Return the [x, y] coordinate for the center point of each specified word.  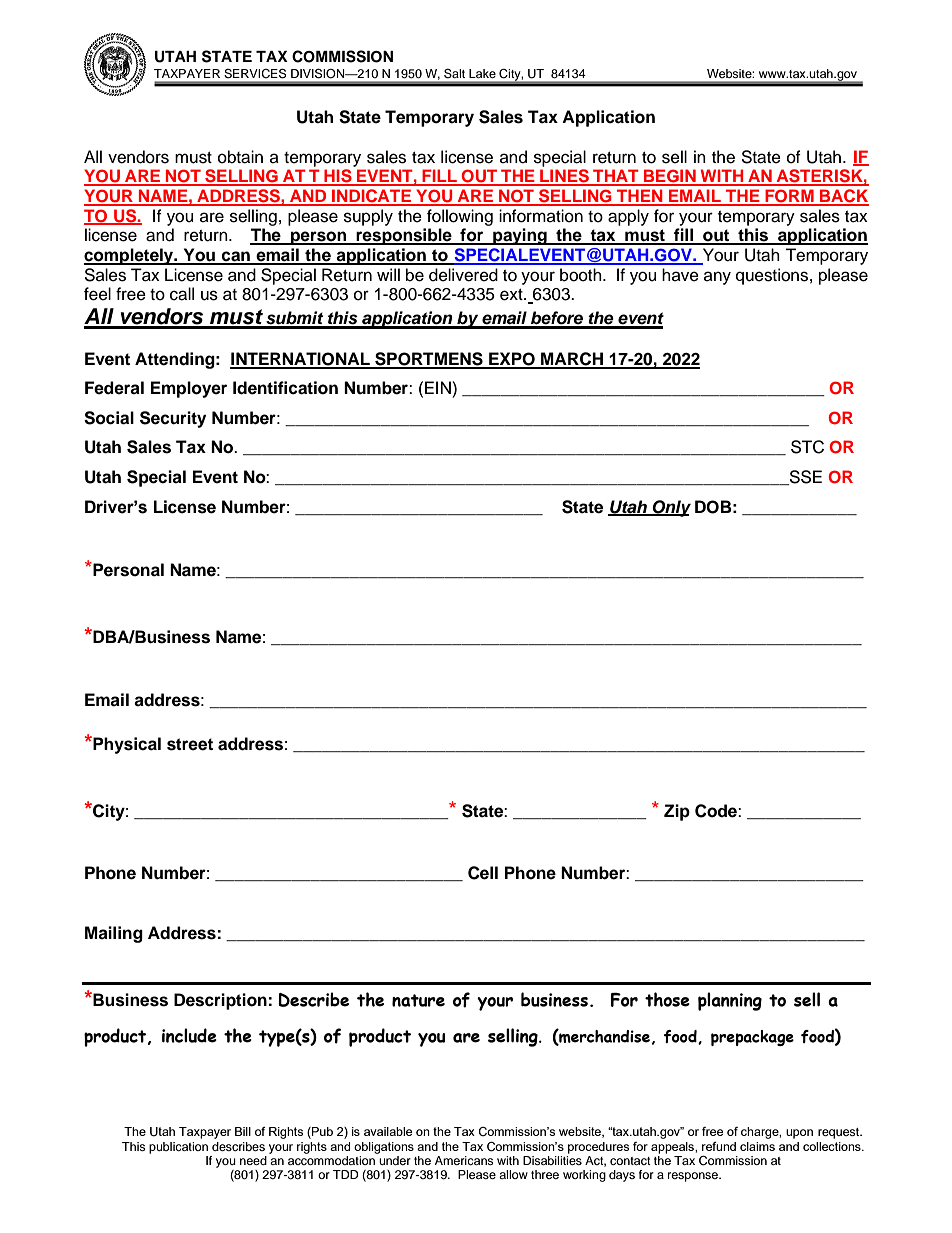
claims [757, 1146]
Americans [464, 1160]
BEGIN [670, 177]
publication [178, 1148]
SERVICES [255, 73]
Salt [454, 73]
